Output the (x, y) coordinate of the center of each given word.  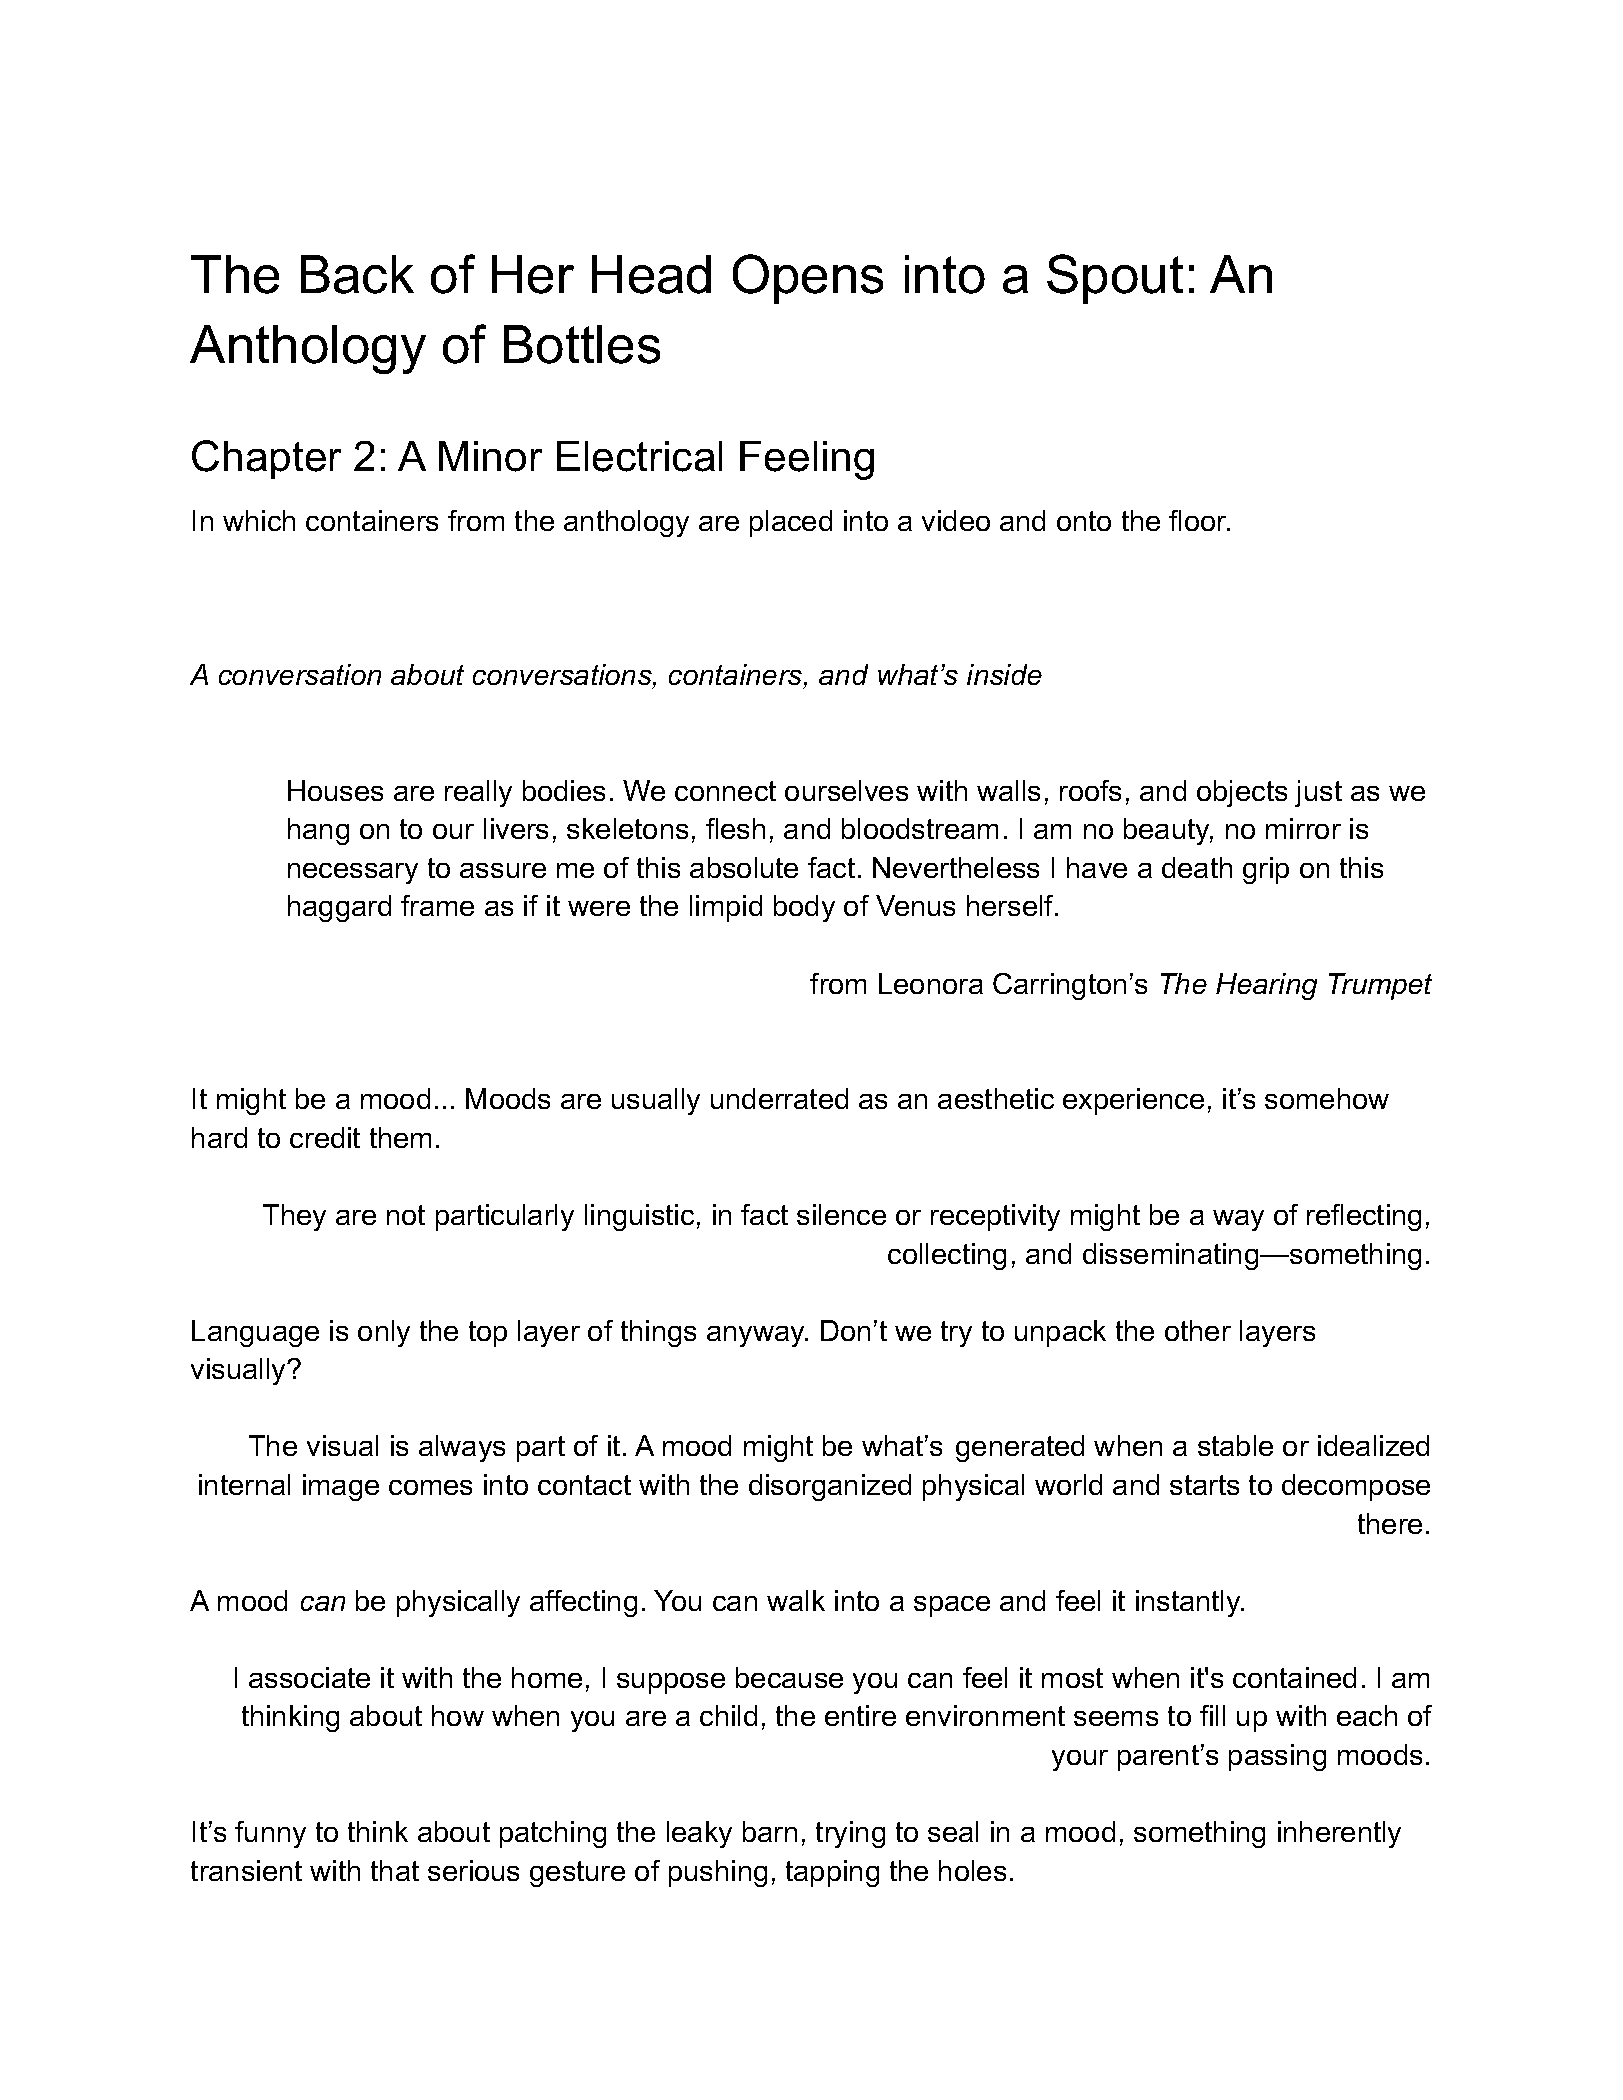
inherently (1339, 1834)
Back (357, 274)
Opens (808, 279)
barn (770, 1831)
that (395, 1870)
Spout (1115, 279)
